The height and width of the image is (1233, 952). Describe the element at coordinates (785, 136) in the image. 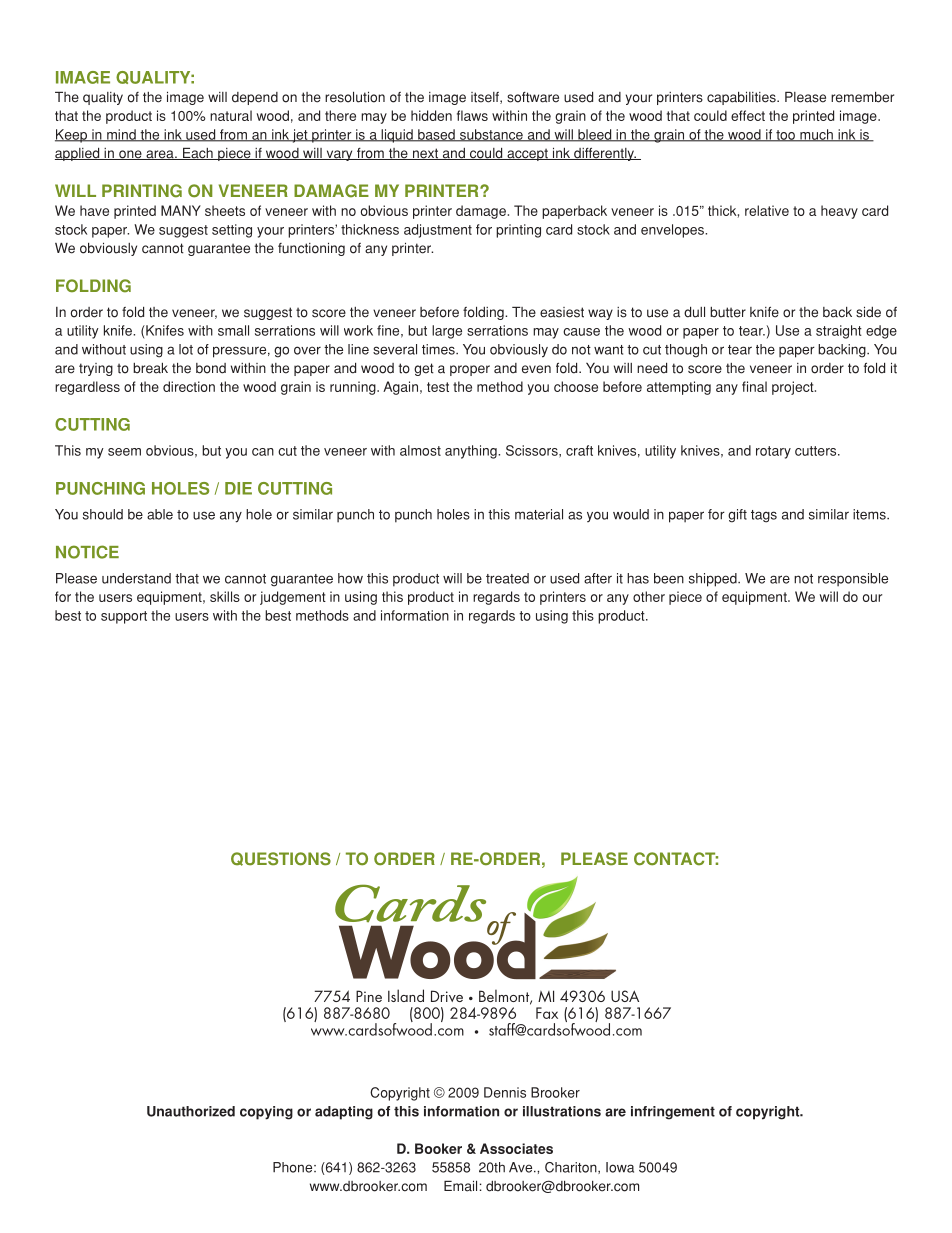

I see `too` at that location.
